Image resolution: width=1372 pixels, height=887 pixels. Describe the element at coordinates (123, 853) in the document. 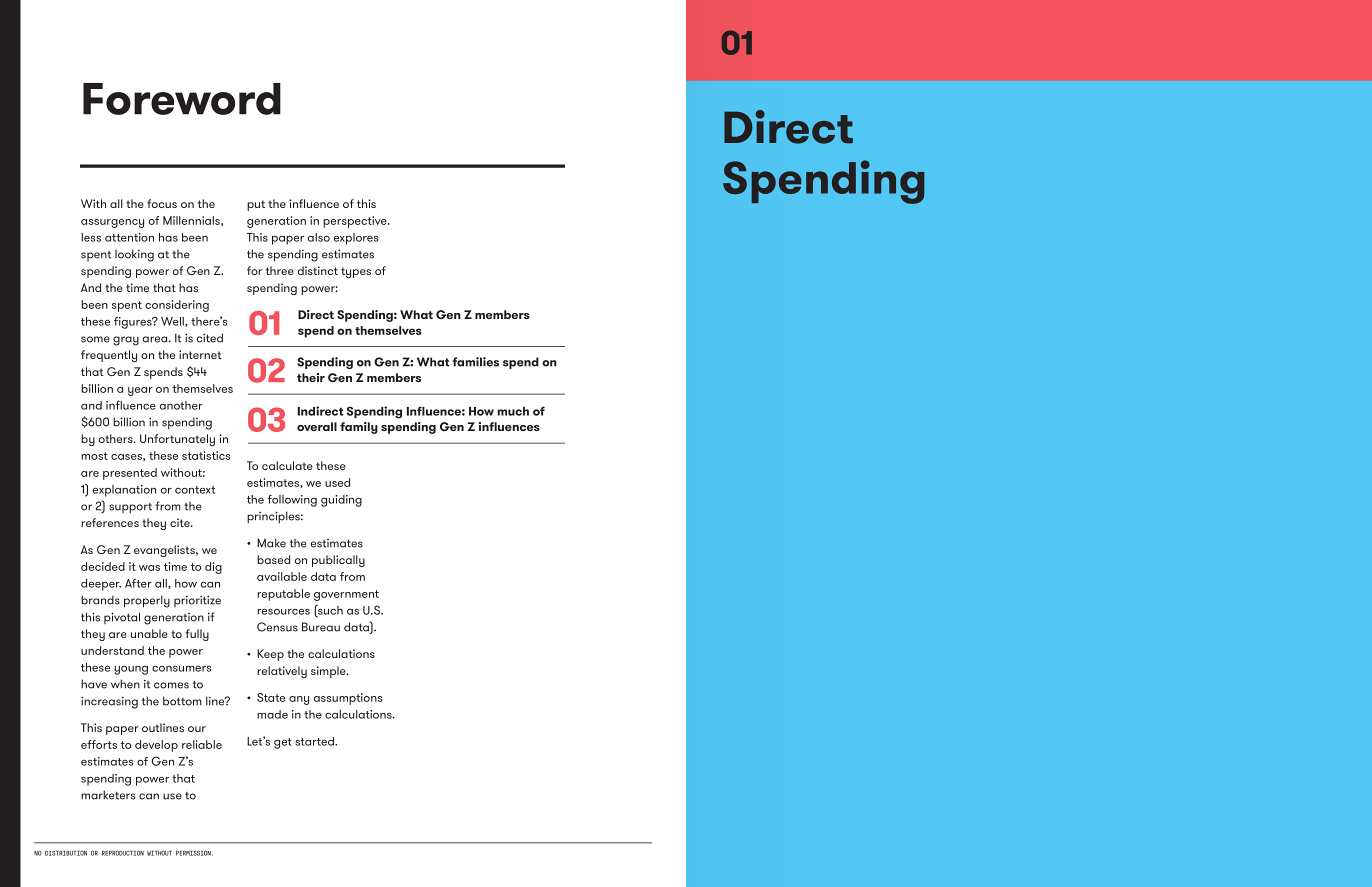

I see `REPRODUCTION` at that location.
